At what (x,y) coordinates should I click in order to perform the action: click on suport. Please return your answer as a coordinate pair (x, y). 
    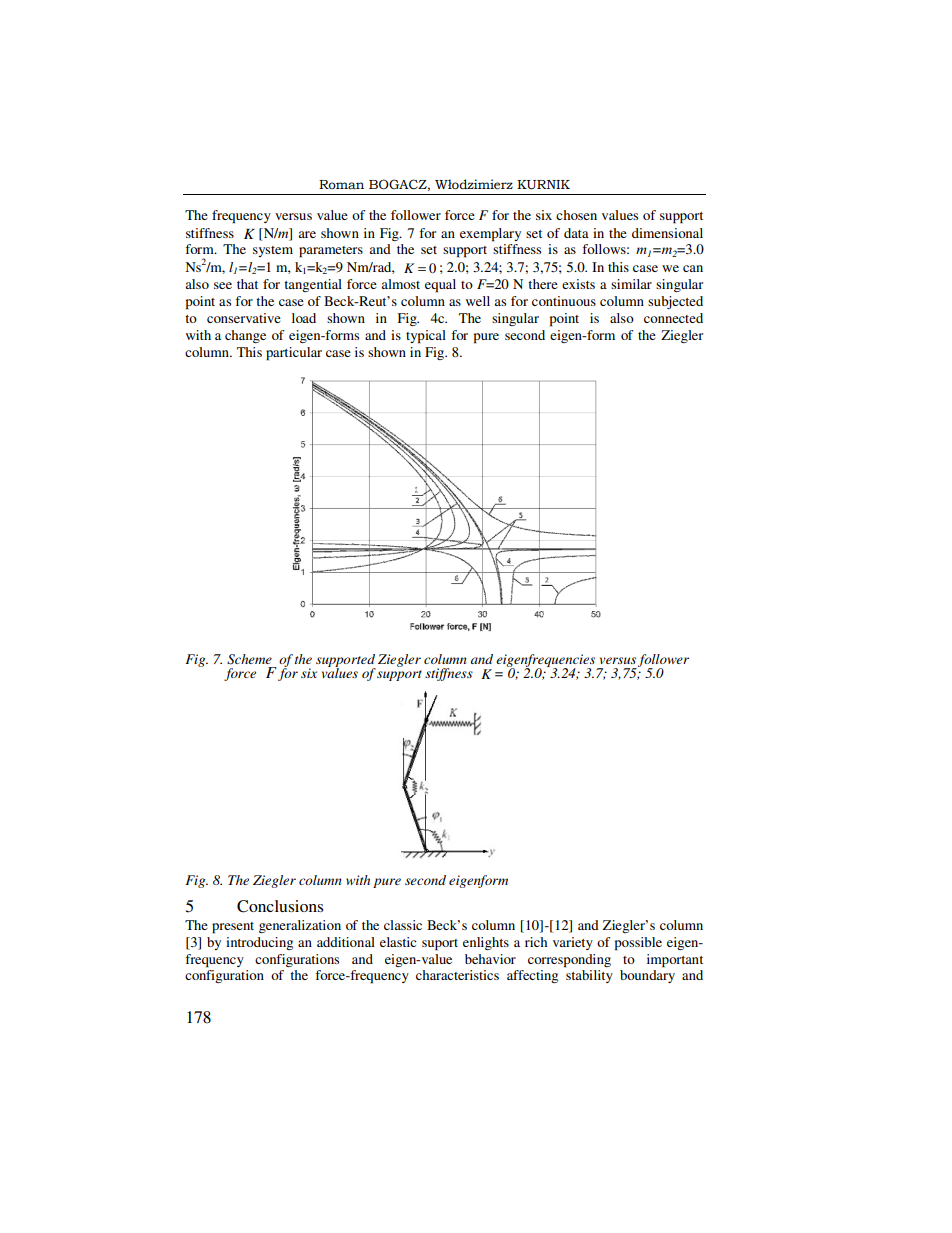
    Looking at the image, I should click on (440, 945).
